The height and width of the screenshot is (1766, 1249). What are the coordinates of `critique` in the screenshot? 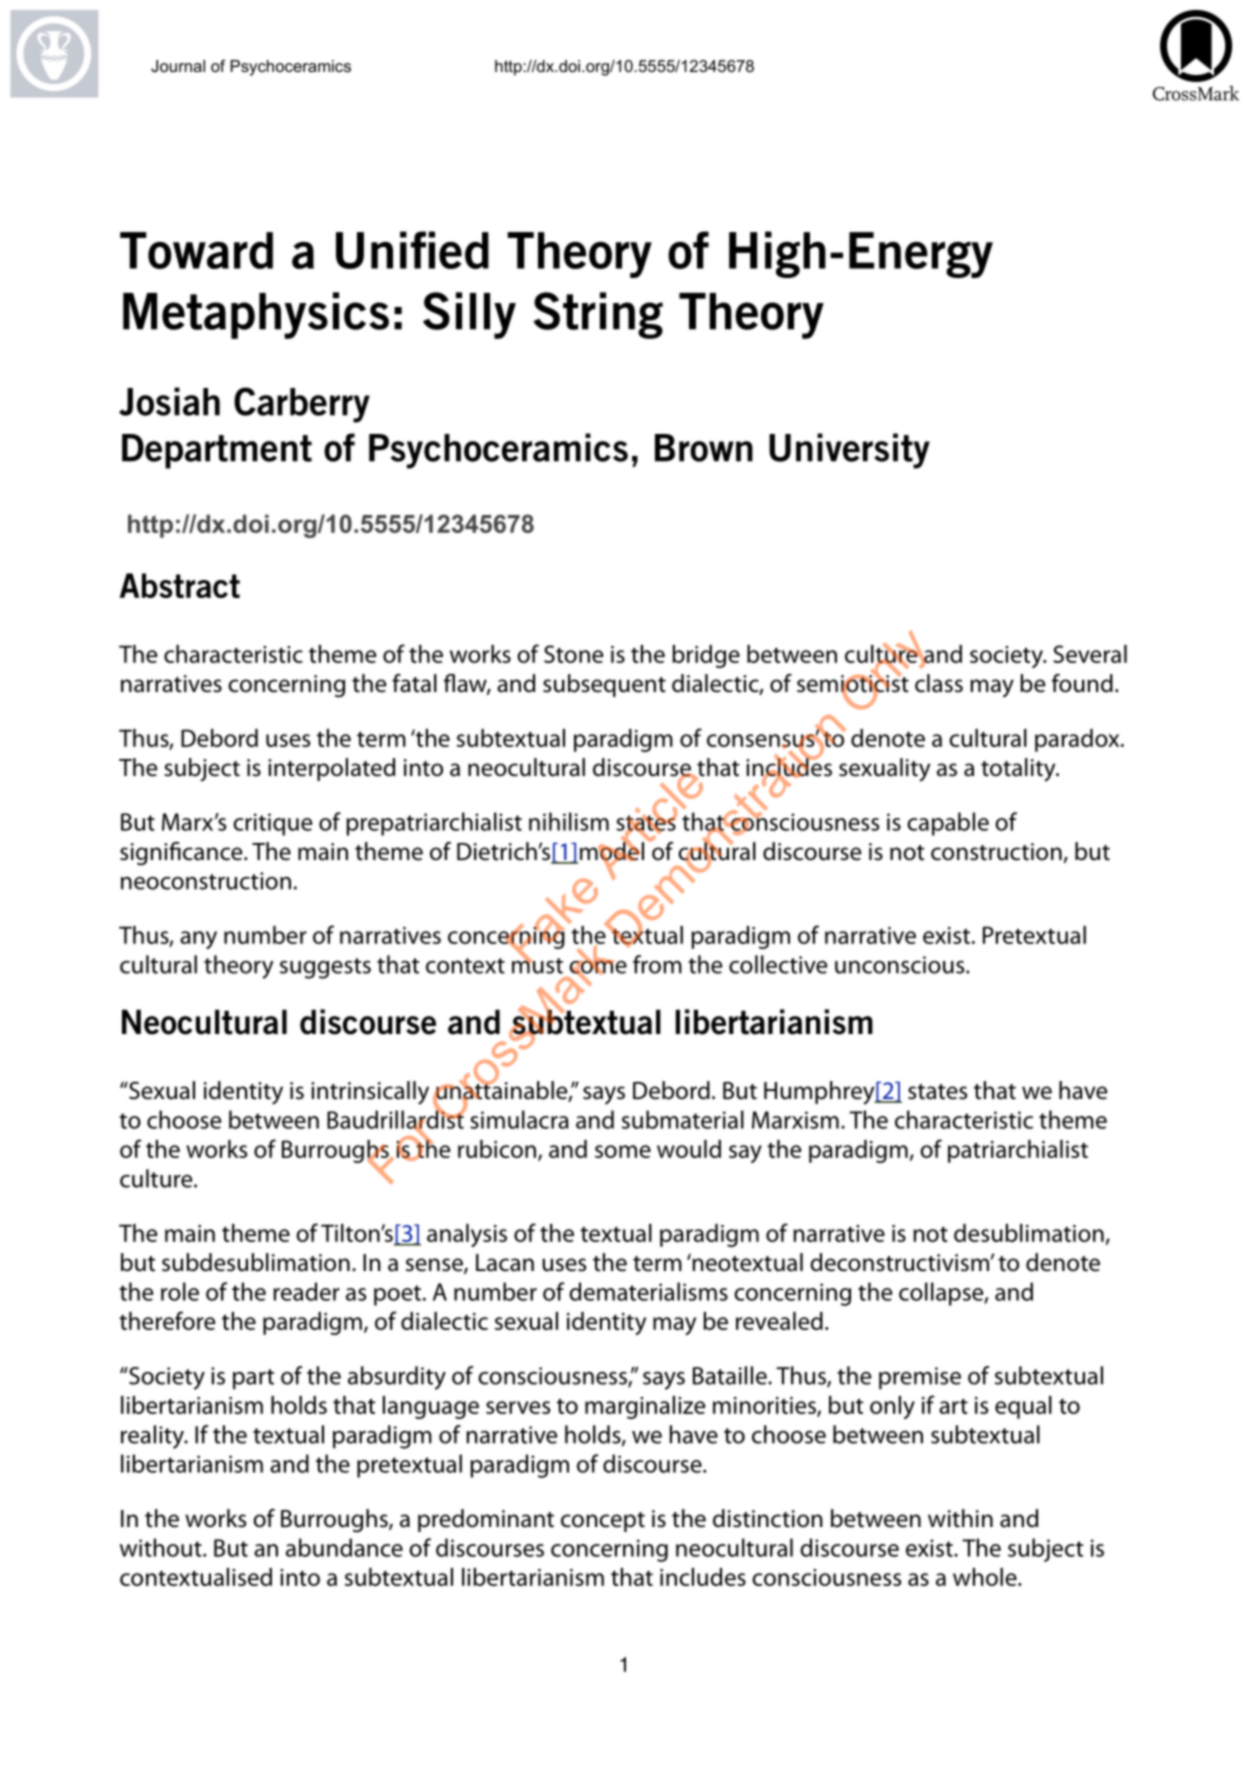 It's located at (272, 824).
